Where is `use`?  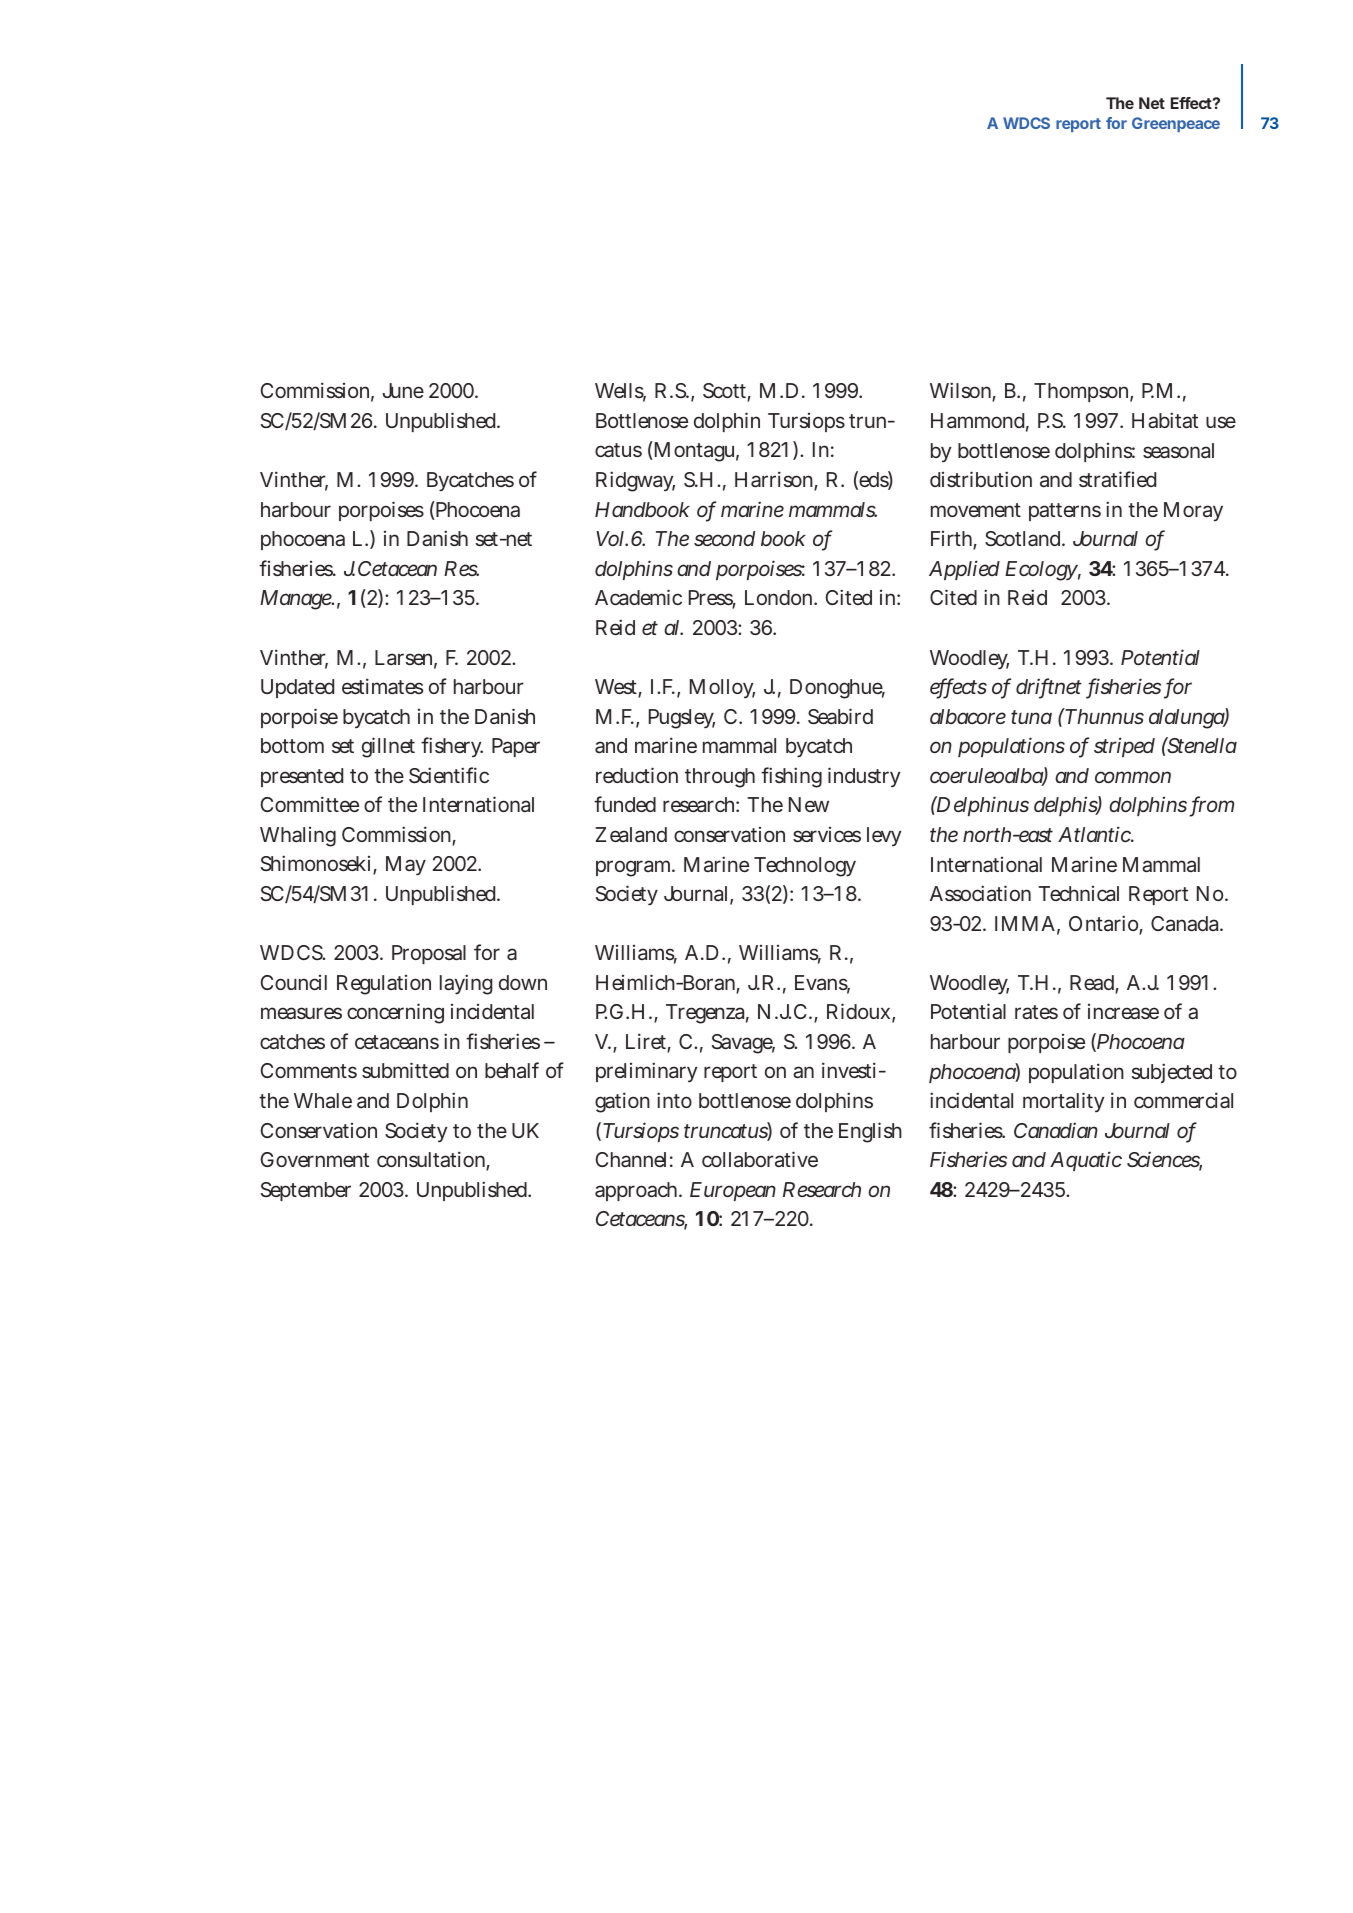 use is located at coordinates (1221, 422).
